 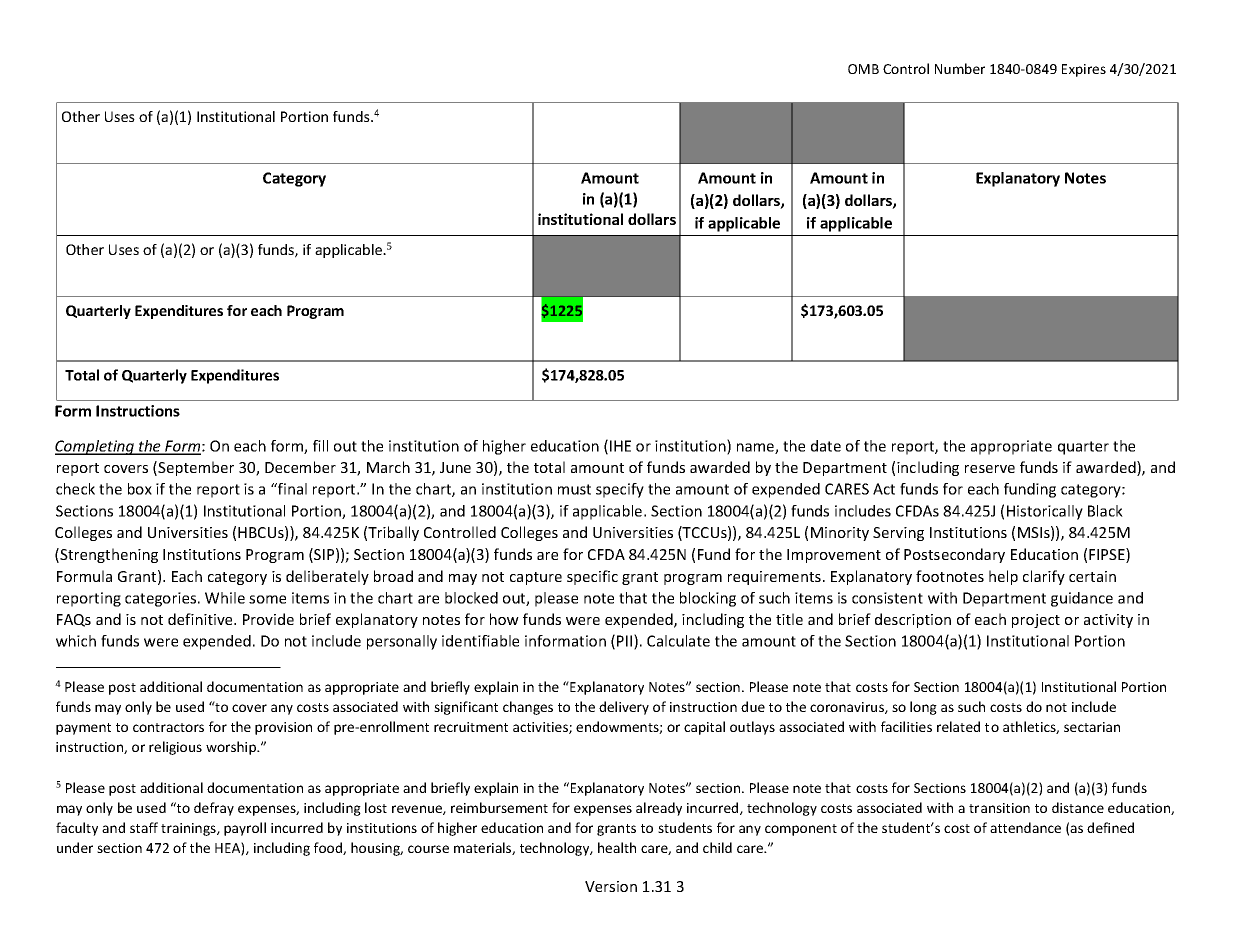 I want to click on attendance, so click(x=1025, y=827).
